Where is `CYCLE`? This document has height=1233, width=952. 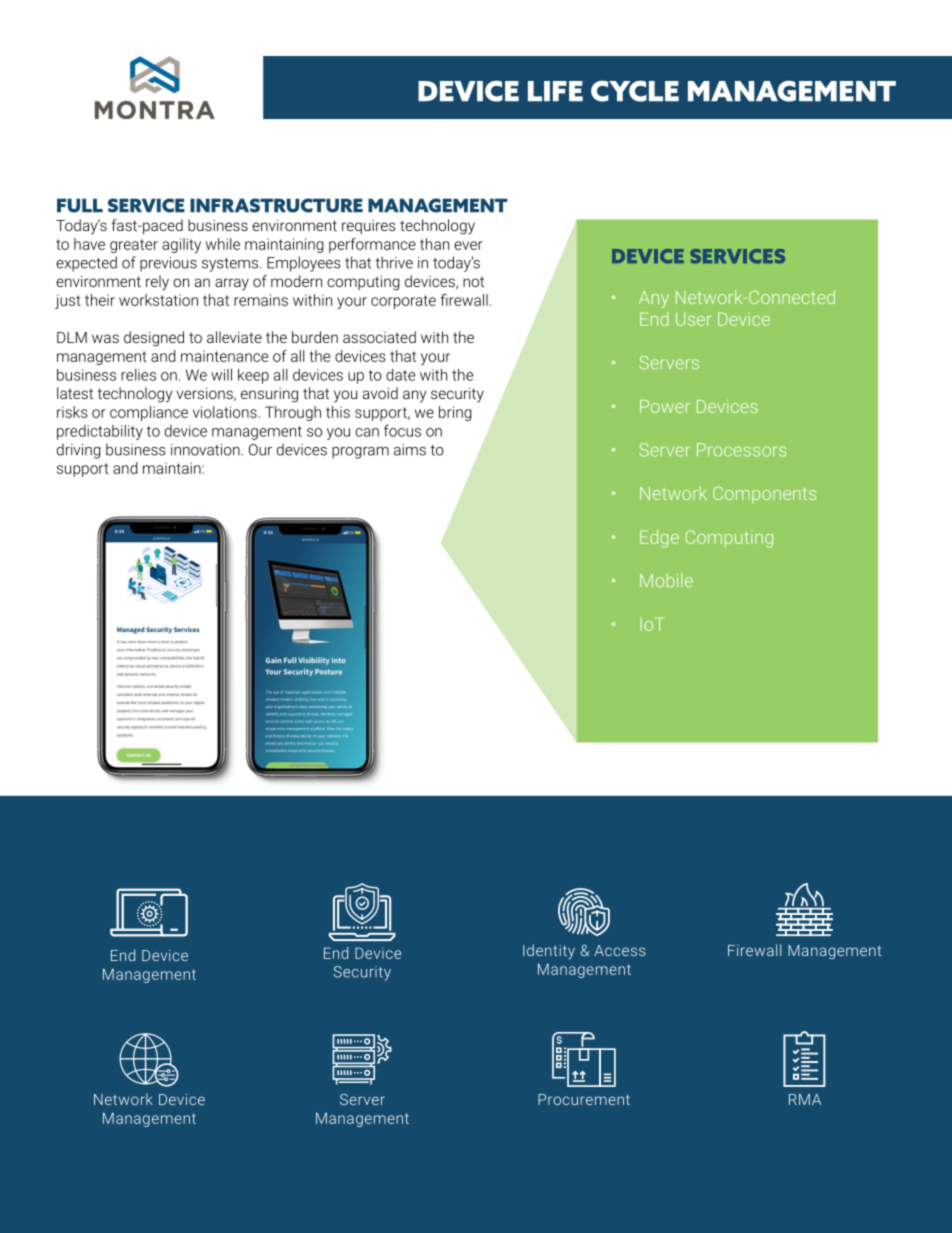
CYCLE is located at coordinates (635, 91).
